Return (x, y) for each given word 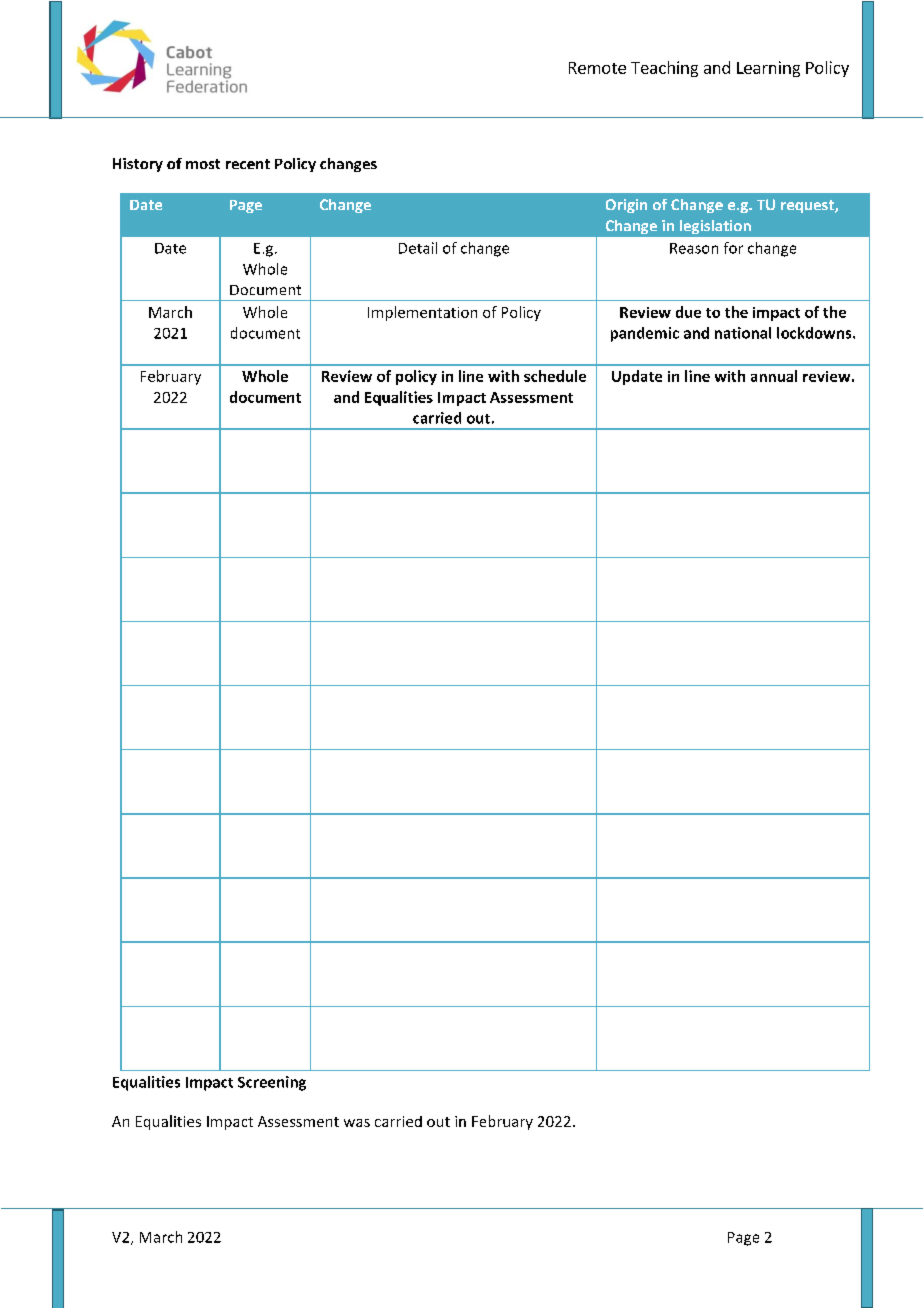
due (688, 312)
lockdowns (815, 333)
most (203, 164)
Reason (694, 248)
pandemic (645, 334)
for (733, 248)
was (357, 1123)
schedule (555, 376)
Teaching (664, 69)
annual (774, 376)
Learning (768, 69)
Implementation (422, 313)
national (743, 333)
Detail (418, 248)
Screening (272, 1083)
